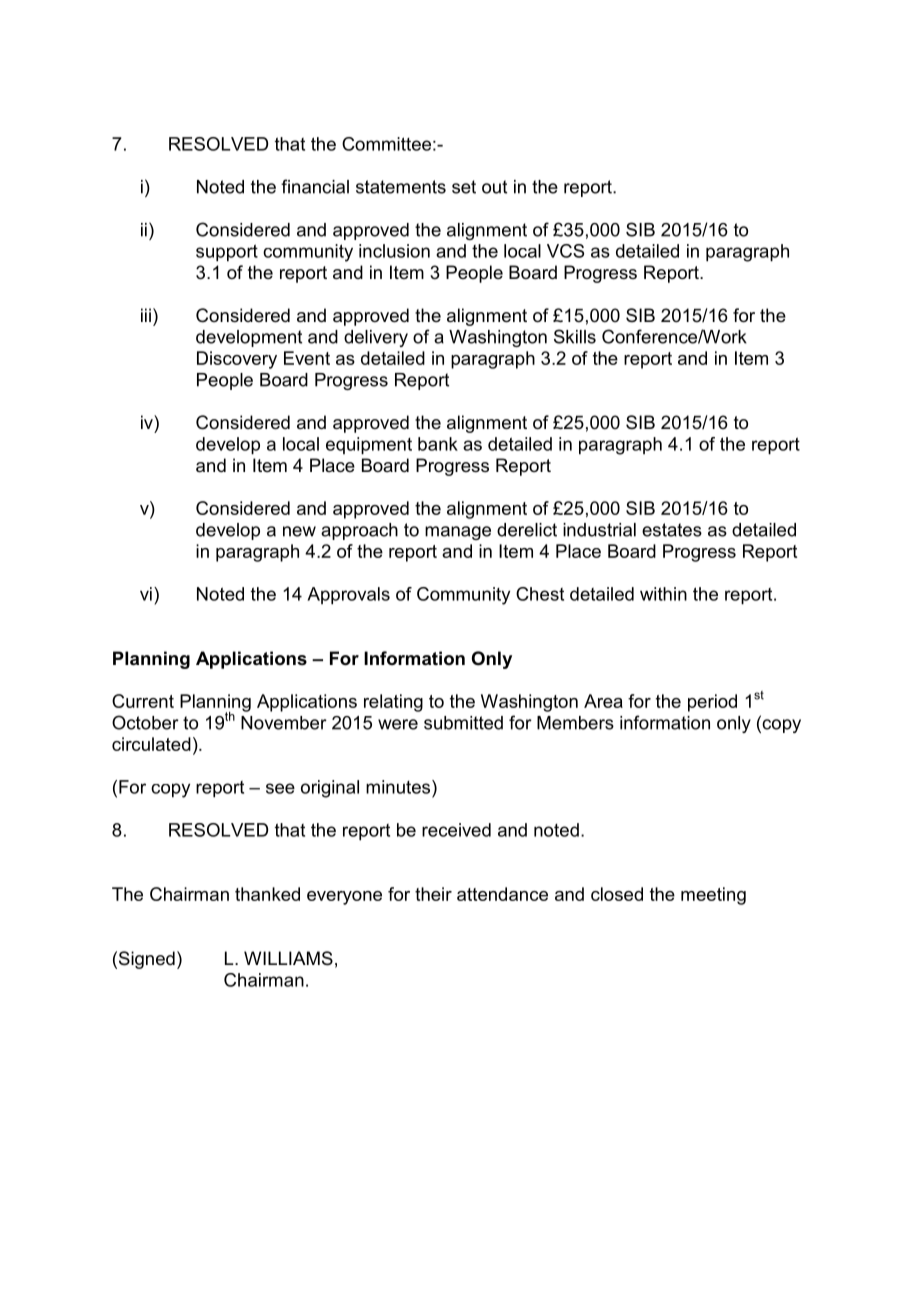 This page has height=1308, width=924. Describe the element at coordinates (438, 444) in the page. I see `bank` at that location.
